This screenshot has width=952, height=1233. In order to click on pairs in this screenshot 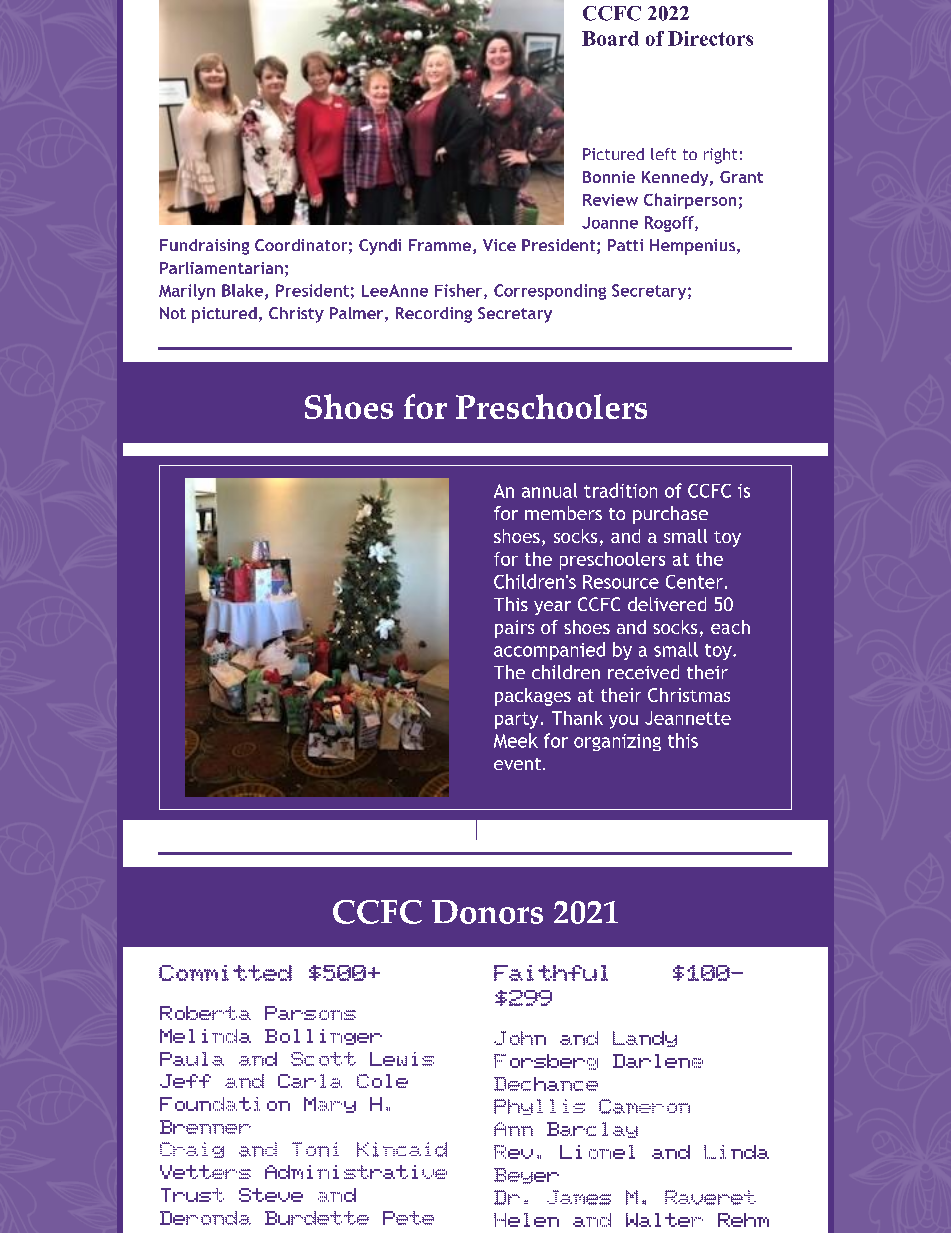, I will do `click(514, 629)`.
